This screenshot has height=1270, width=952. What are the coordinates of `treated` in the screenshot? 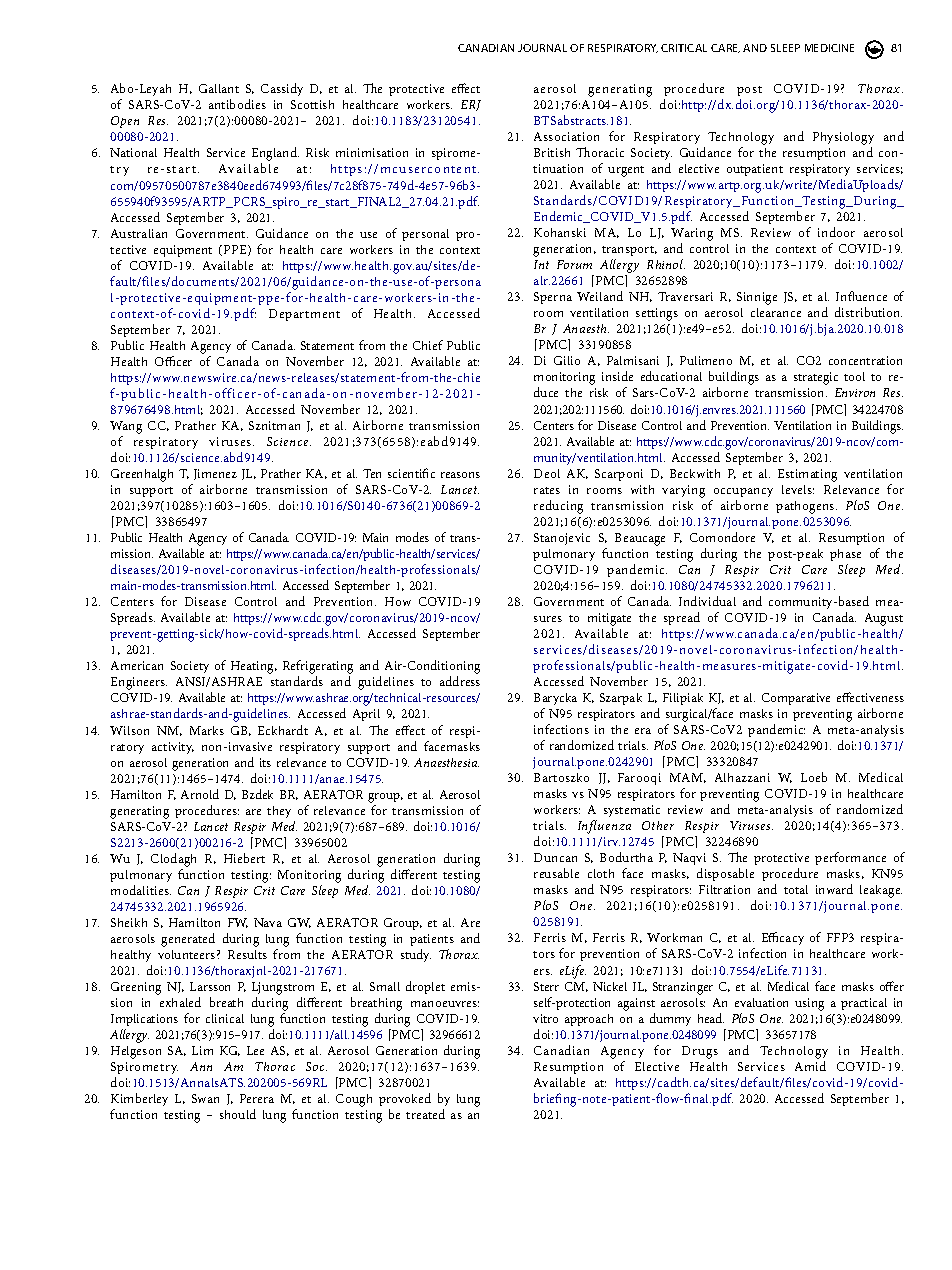 It's located at (425, 1114).
